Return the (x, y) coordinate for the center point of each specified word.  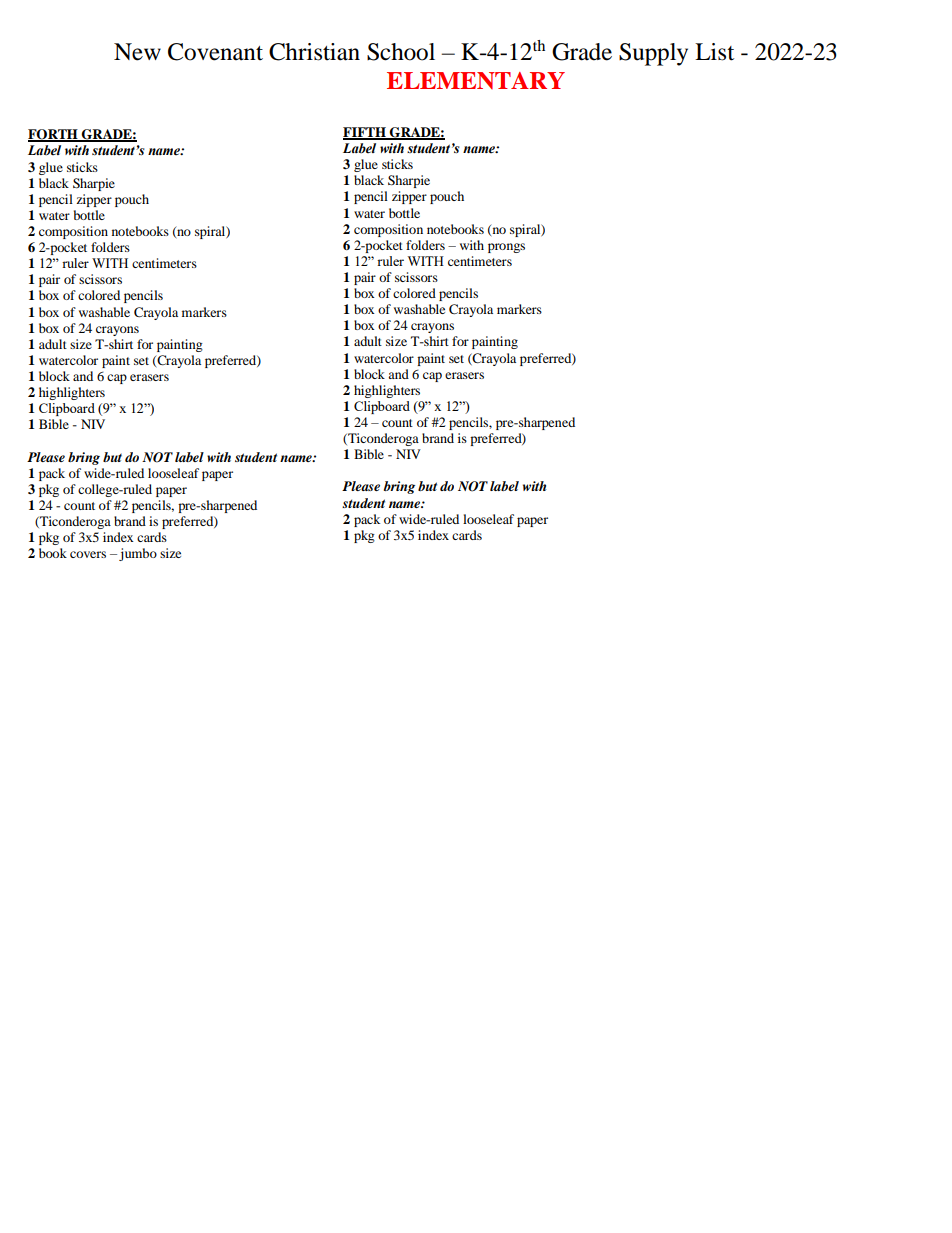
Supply (653, 54)
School (401, 52)
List (714, 52)
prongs (506, 248)
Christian (314, 52)
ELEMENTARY (476, 80)
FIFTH (366, 133)
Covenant (215, 52)
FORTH (54, 135)
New (137, 52)
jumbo (138, 554)
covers (88, 554)
